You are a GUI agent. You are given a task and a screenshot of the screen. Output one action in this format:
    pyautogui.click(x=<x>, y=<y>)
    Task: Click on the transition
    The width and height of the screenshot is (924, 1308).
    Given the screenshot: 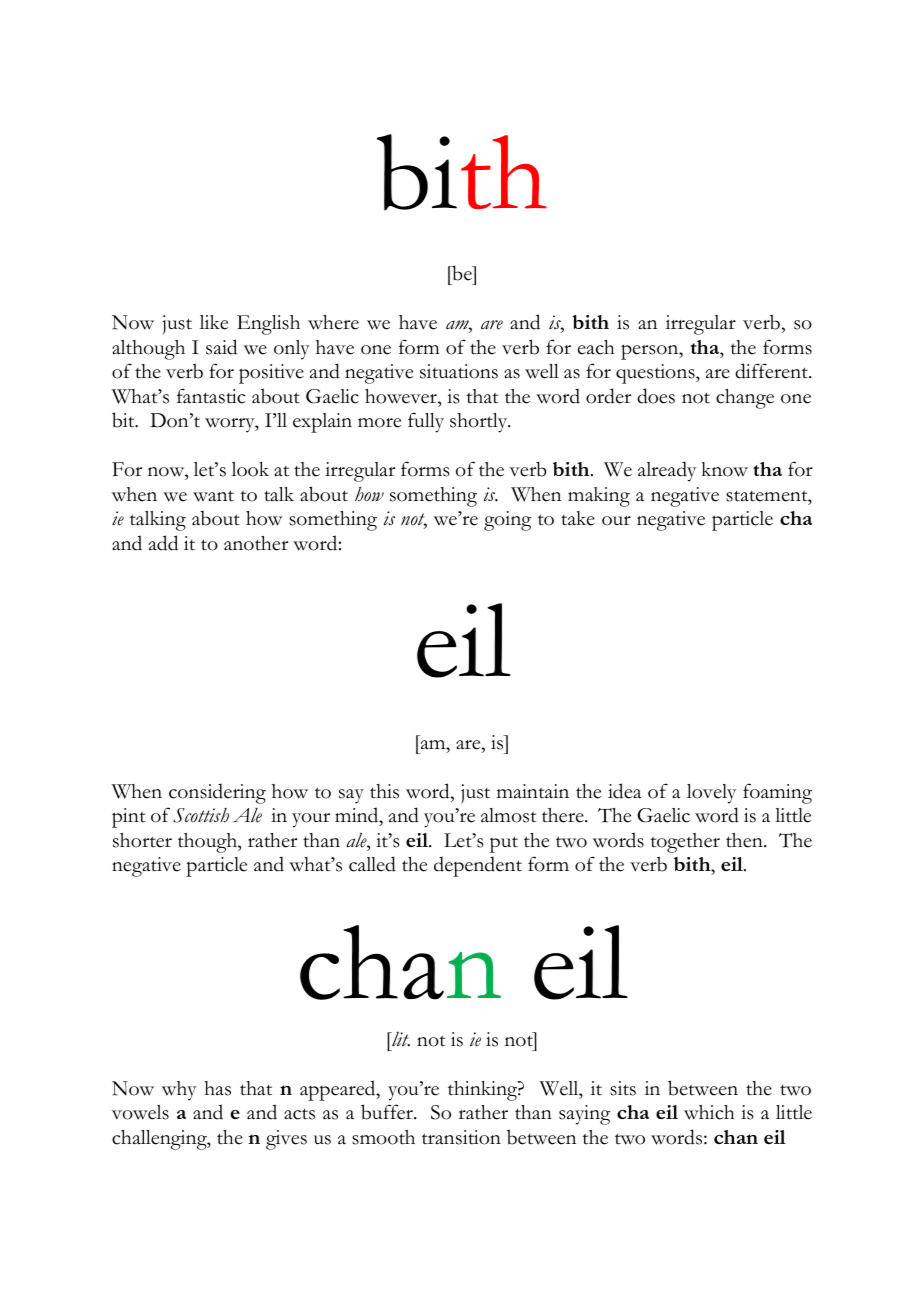 What is the action you would take?
    pyautogui.click(x=461, y=1137)
